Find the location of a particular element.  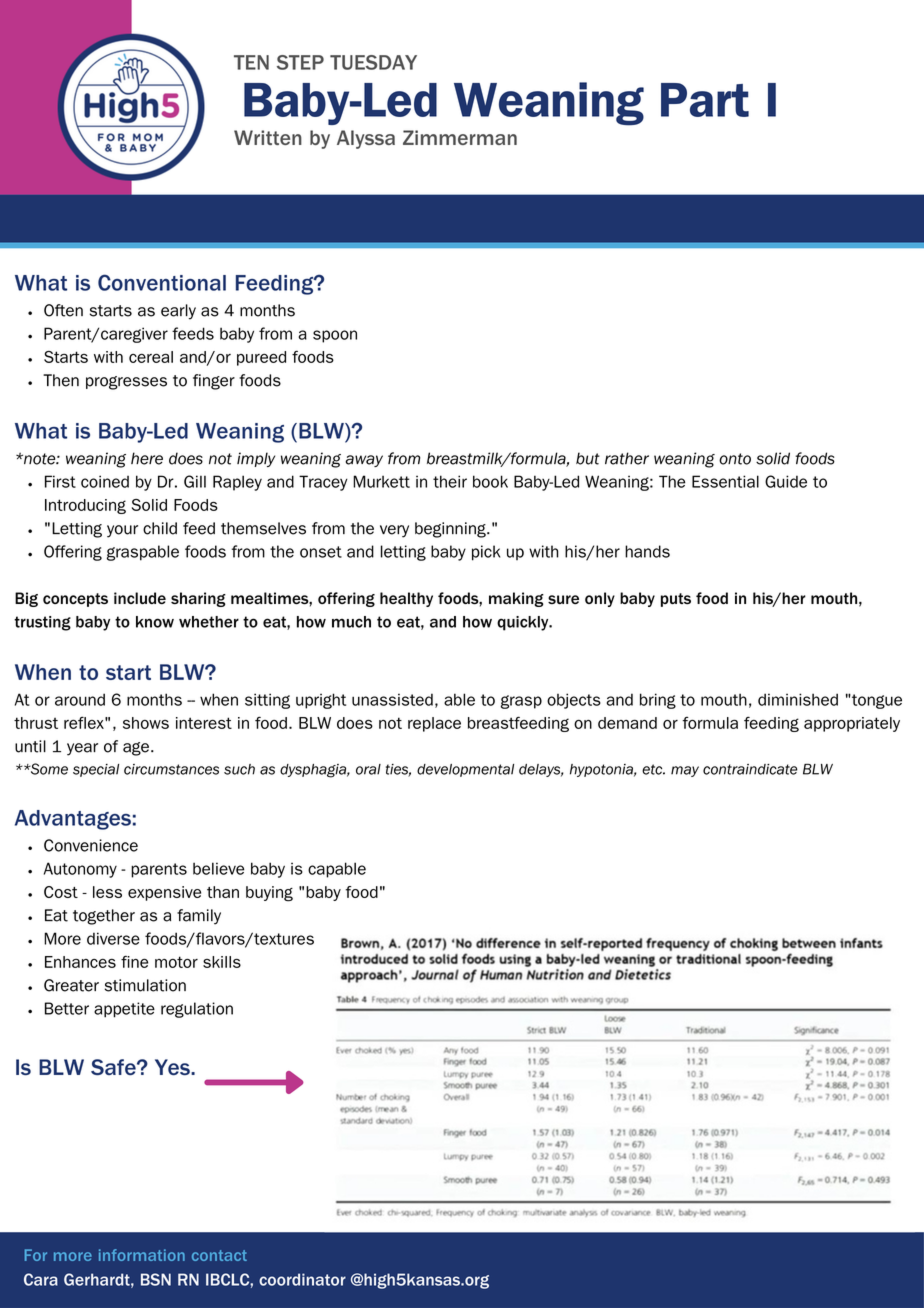

Zimmerman is located at coordinates (460, 137).
